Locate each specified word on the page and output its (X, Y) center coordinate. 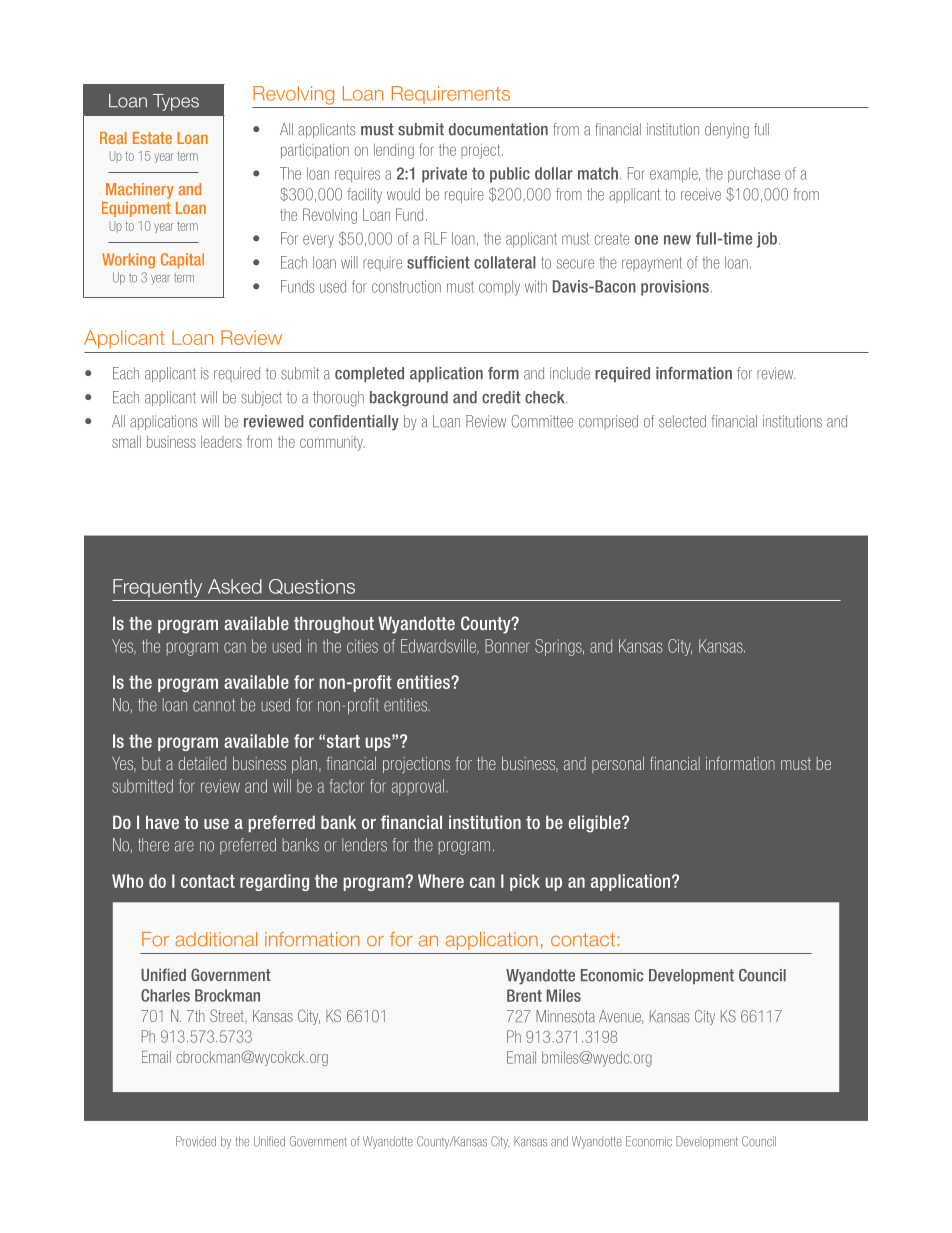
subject (261, 398)
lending (394, 151)
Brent (524, 995)
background (409, 399)
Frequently (157, 588)
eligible (596, 824)
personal (618, 765)
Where (441, 881)
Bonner (507, 646)
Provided (196, 1141)
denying (727, 131)
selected (682, 421)
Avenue (621, 1017)
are (184, 846)
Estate (152, 138)
